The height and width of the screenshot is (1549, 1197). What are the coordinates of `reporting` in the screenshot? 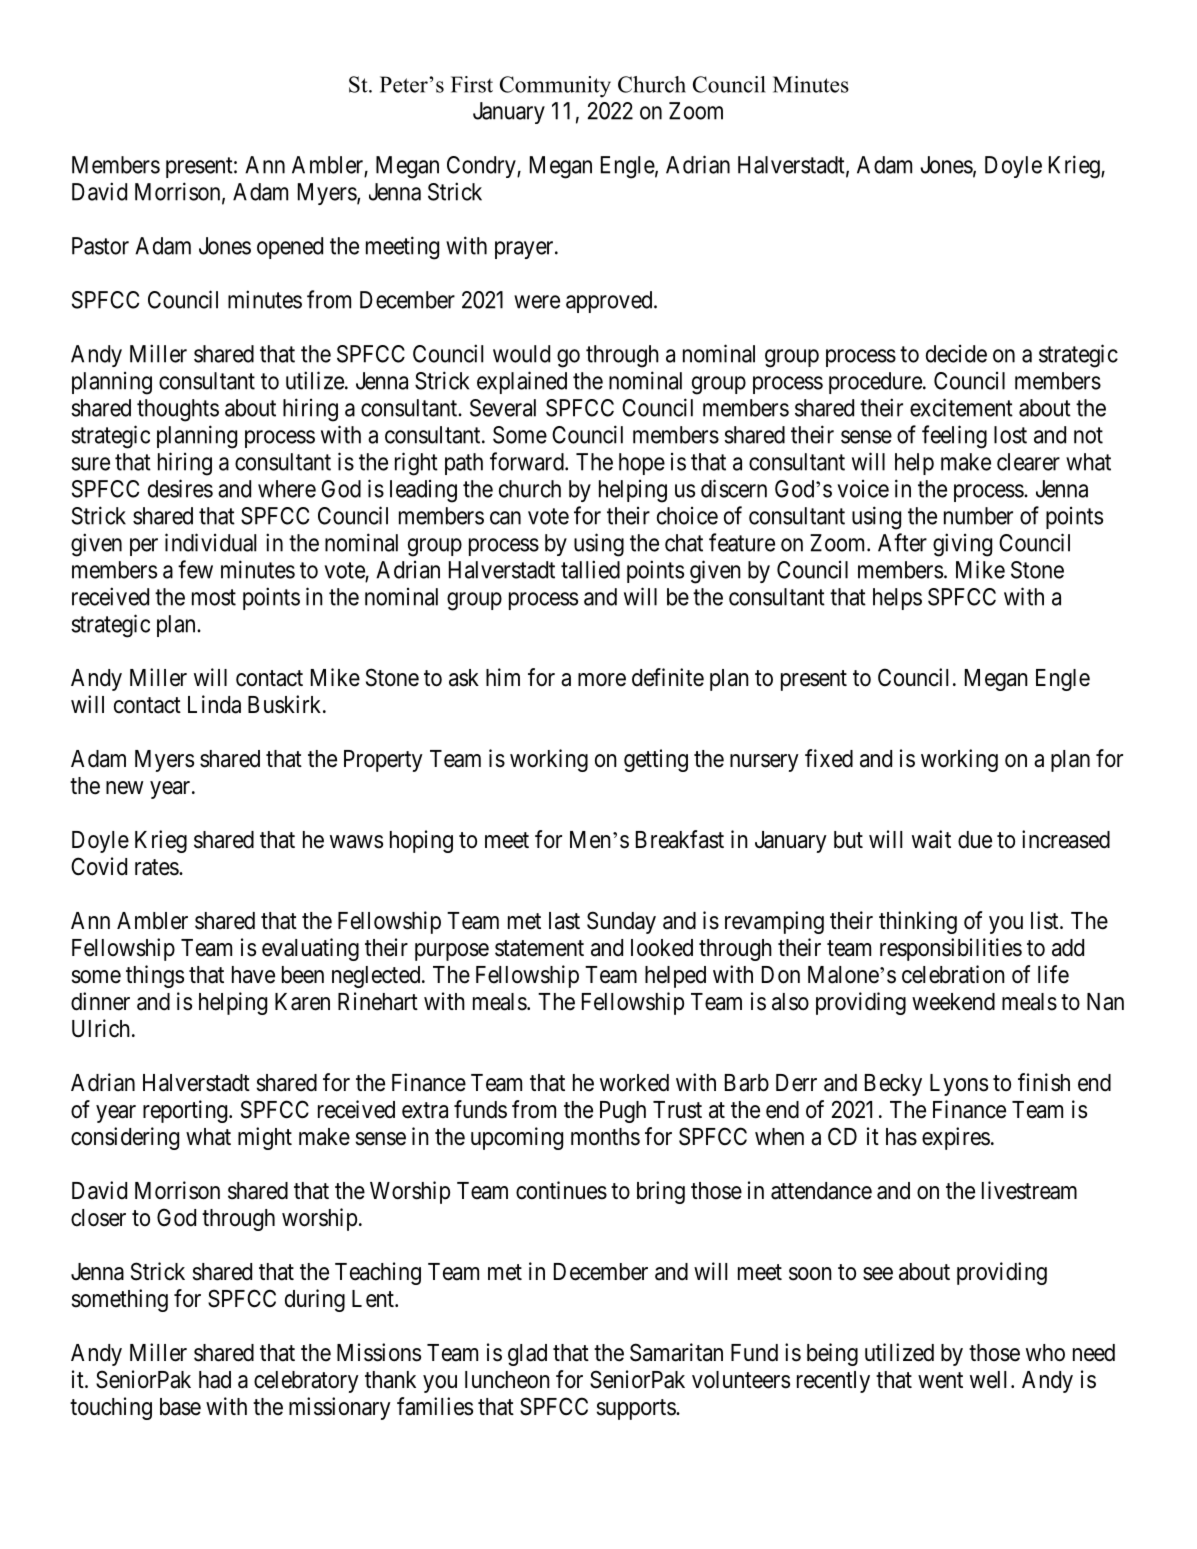 It's located at (186, 1111).
